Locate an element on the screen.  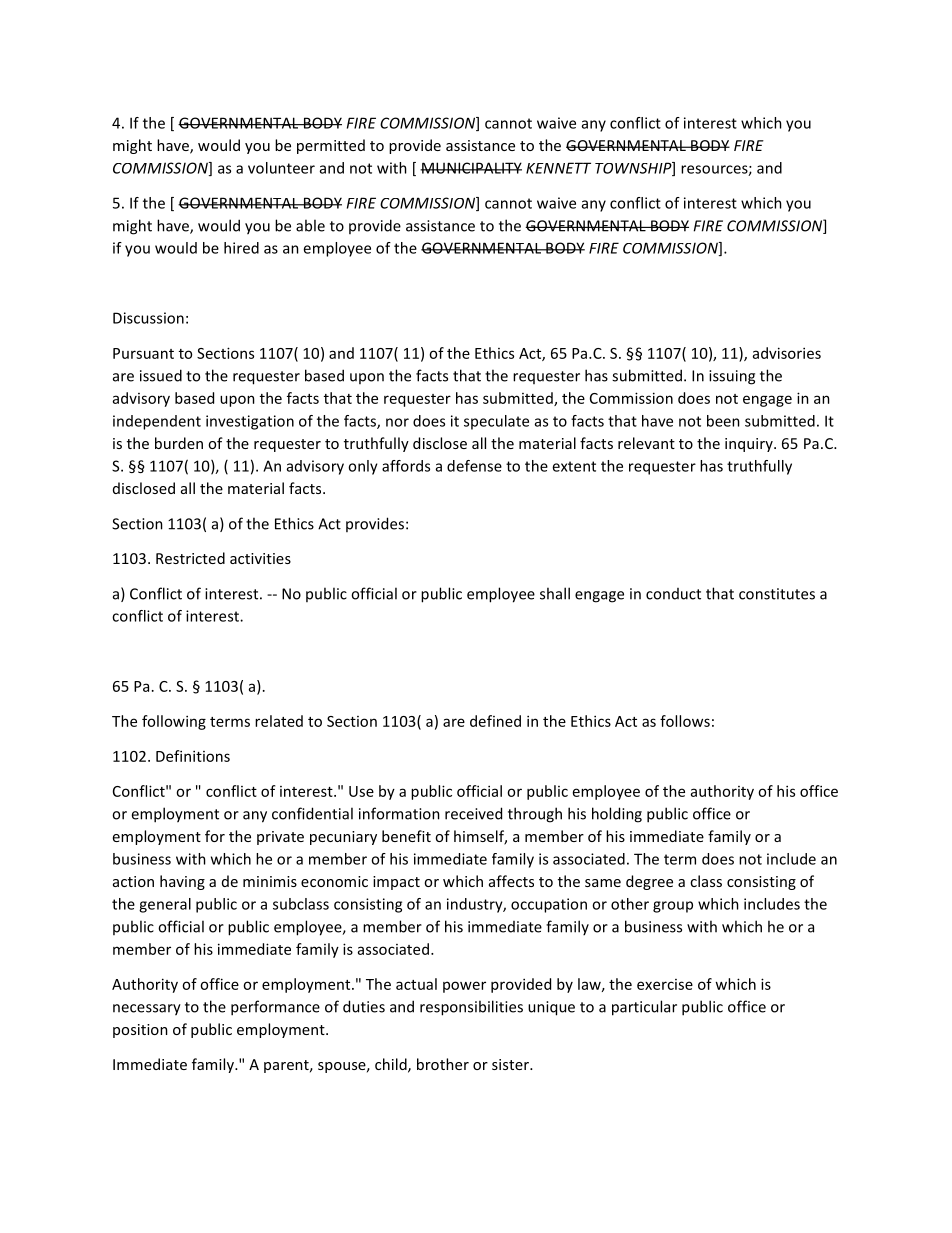
shall is located at coordinates (555, 593).
